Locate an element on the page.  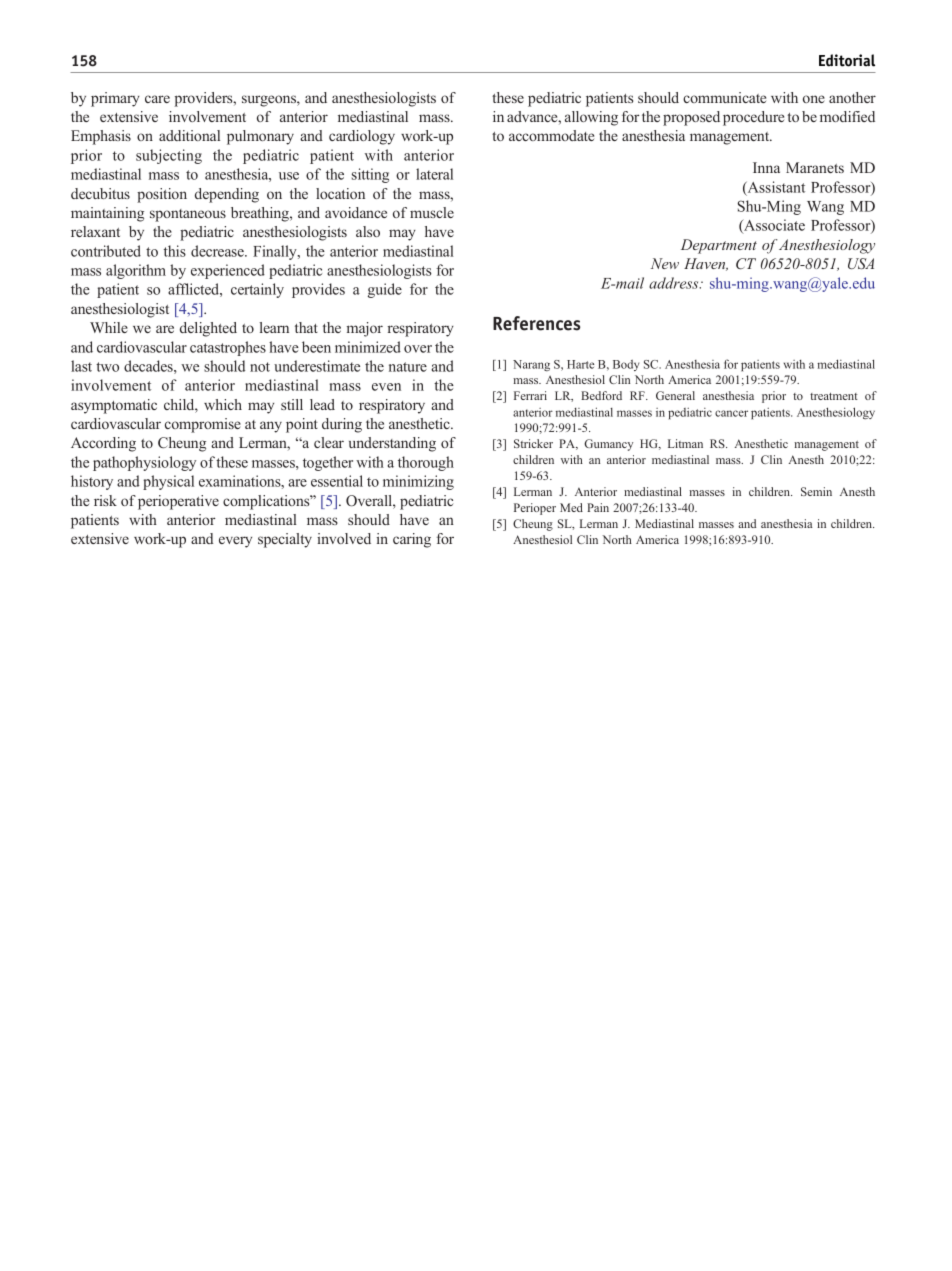
allowing is located at coordinates (591, 118).
